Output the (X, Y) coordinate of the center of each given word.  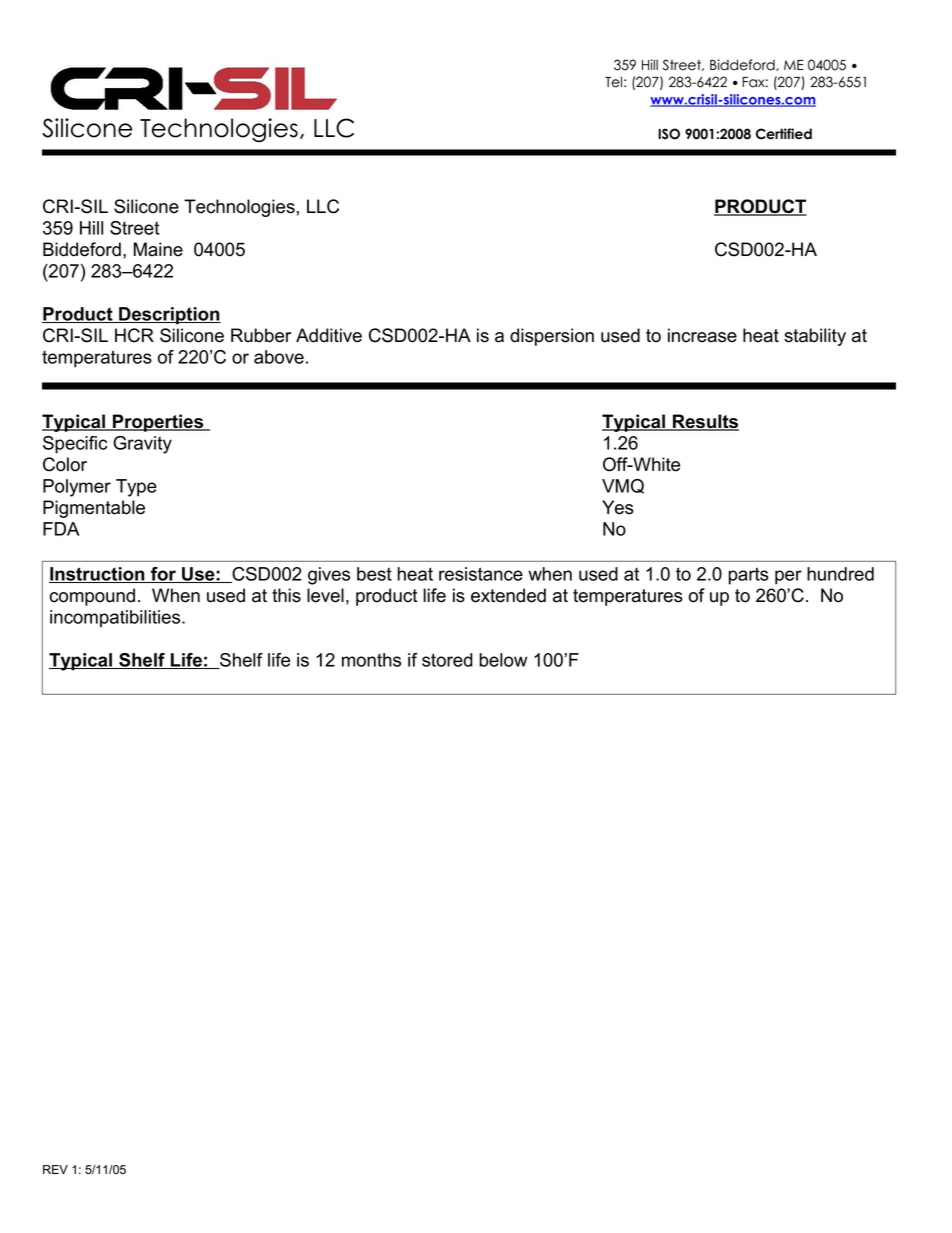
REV (55, 1169)
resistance (481, 574)
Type (136, 488)
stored (447, 660)
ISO (669, 134)
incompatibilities (116, 619)
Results (705, 422)
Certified (784, 134)
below (503, 660)
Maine (158, 249)
